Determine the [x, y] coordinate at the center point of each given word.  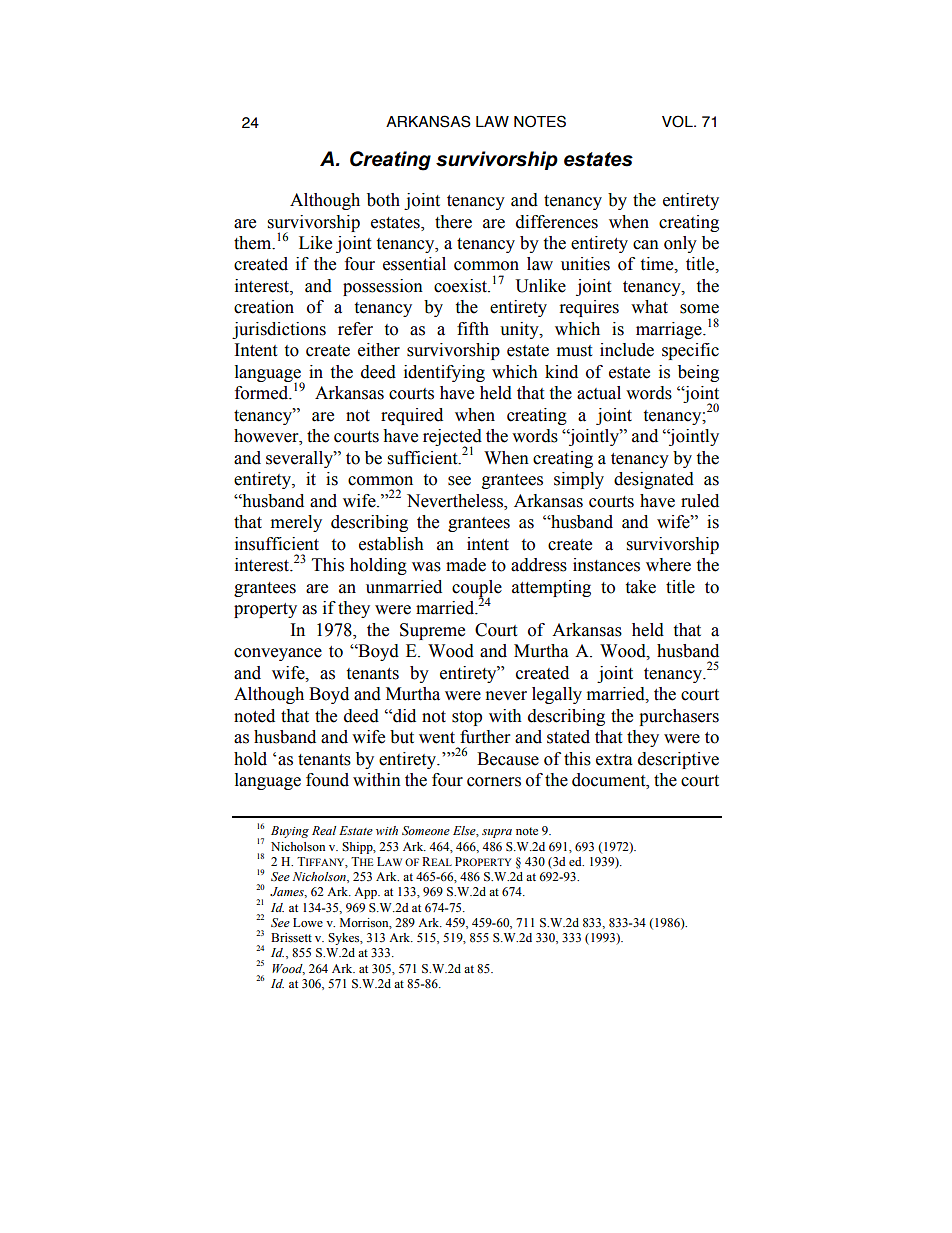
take [640, 587]
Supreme [432, 631]
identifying [444, 373]
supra [497, 833]
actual [599, 393]
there [453, 222]
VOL [678, 121]
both [383, 200]
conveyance [278, 654]
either [379, 350]
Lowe [308, 922]
